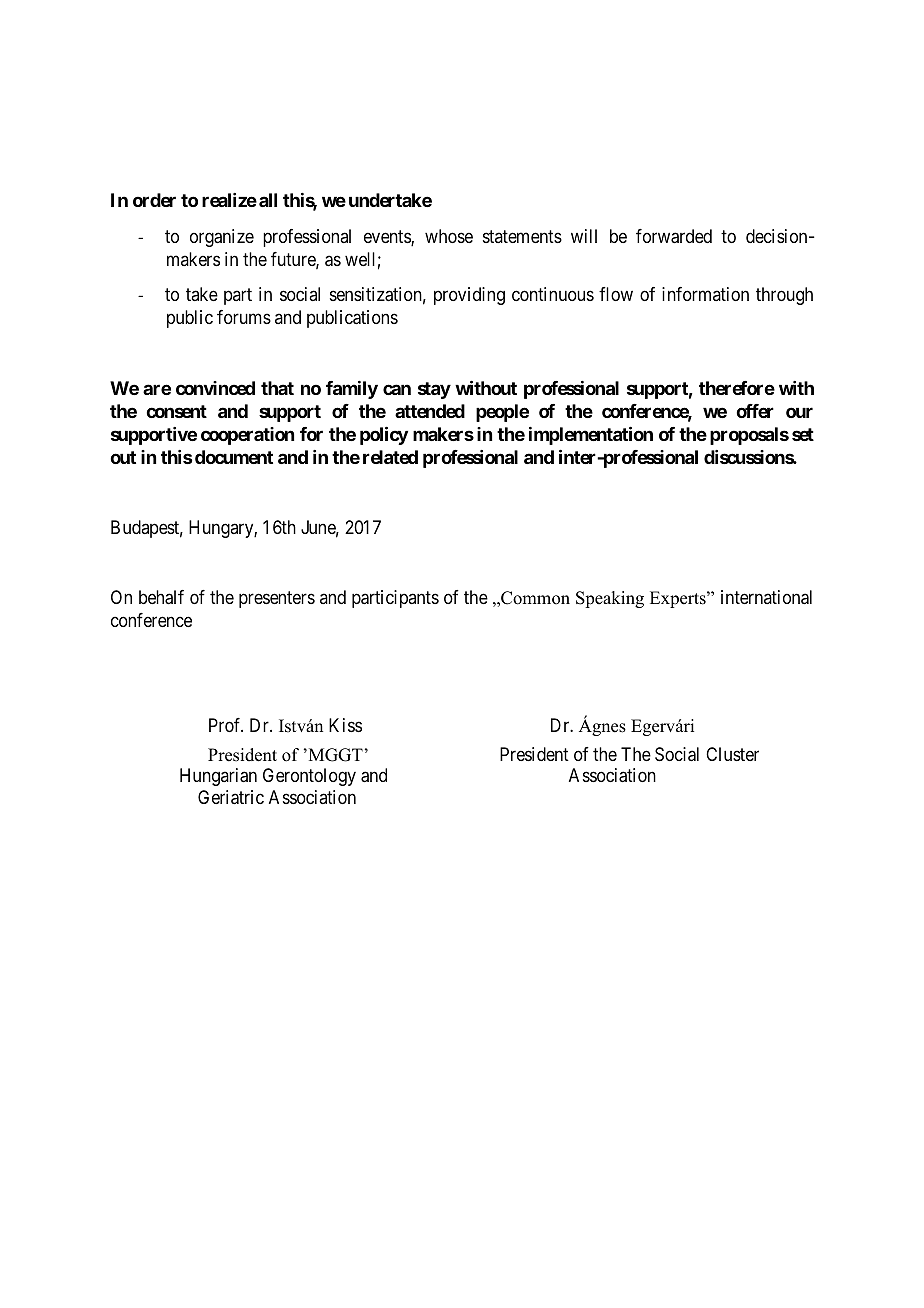  Describe the element at coordinates (222, 238) in the screenshot. I see `organize` at that location.
